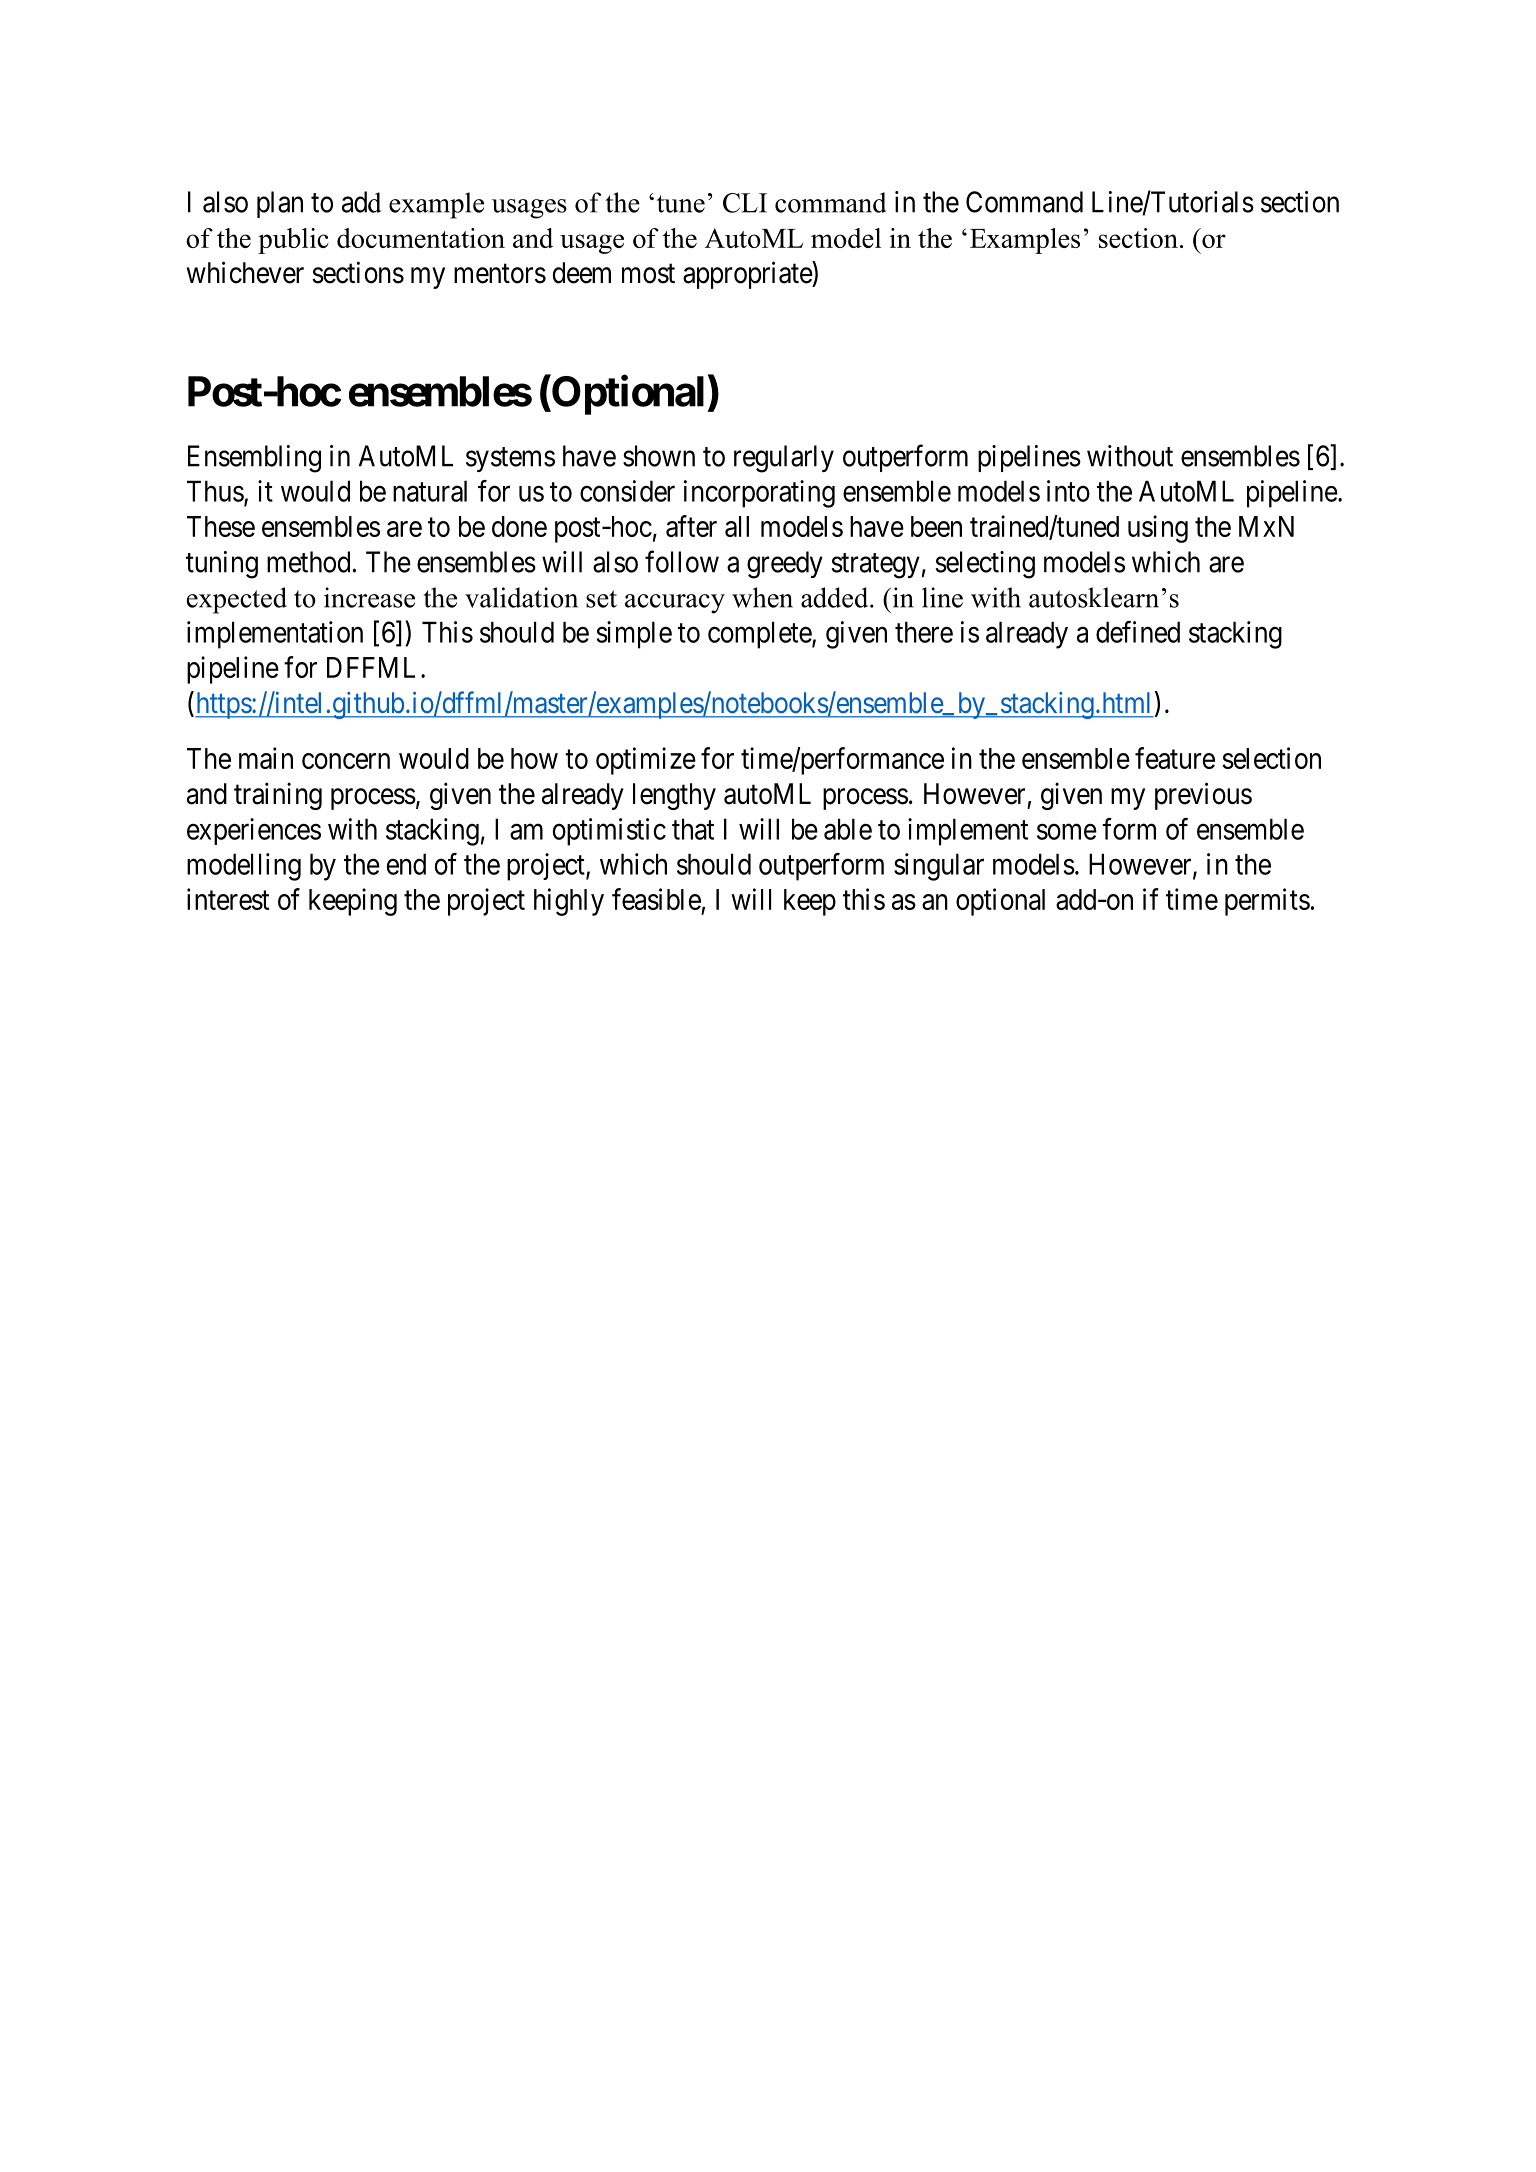 Image resolution: width=1536 pixels, height=2172 pixels. What do you see at coordinates (748, 275) in the page?
I see `appropriate` at bounding box center [748, 275].
